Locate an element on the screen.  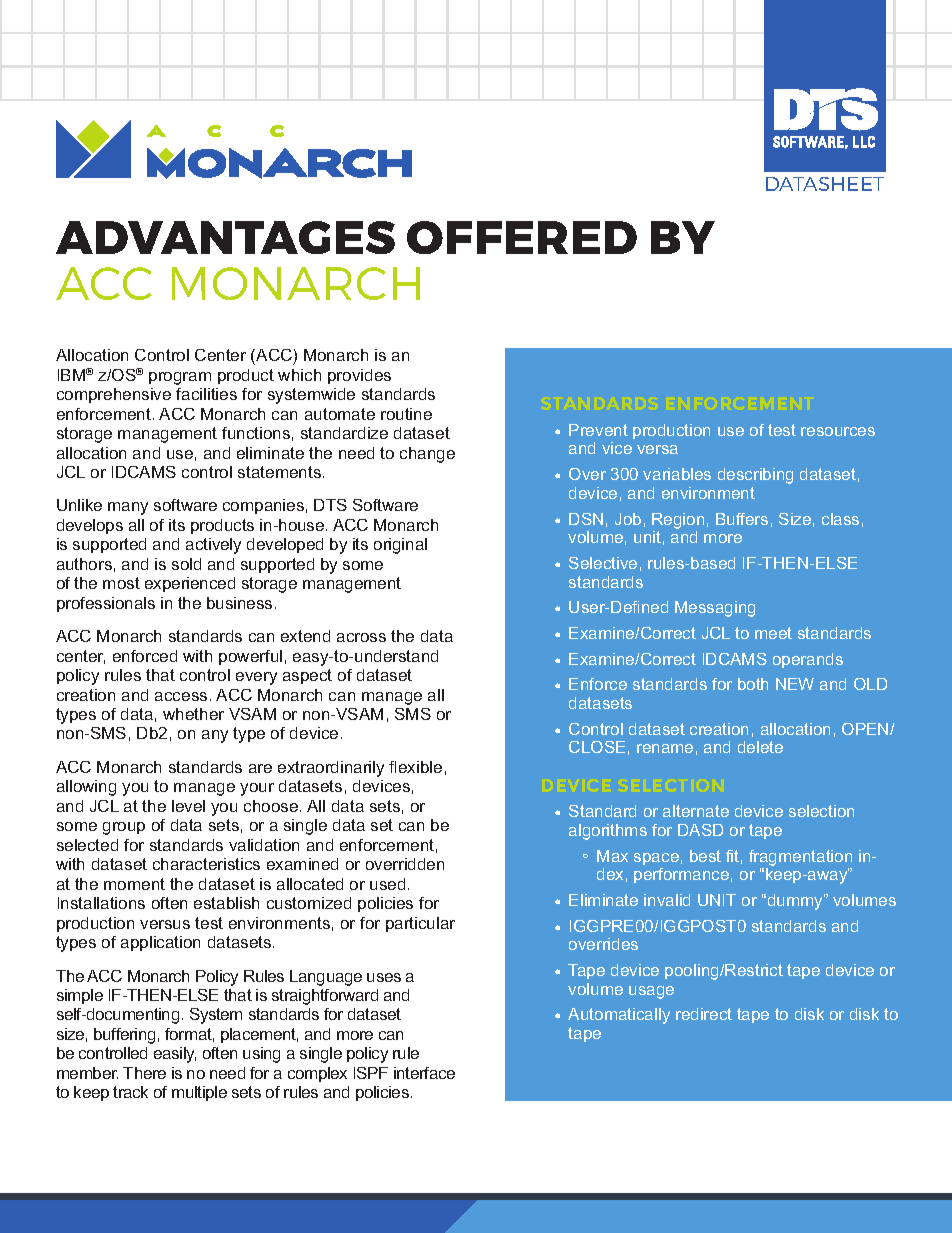
original is located at coordinates (400, 546).
